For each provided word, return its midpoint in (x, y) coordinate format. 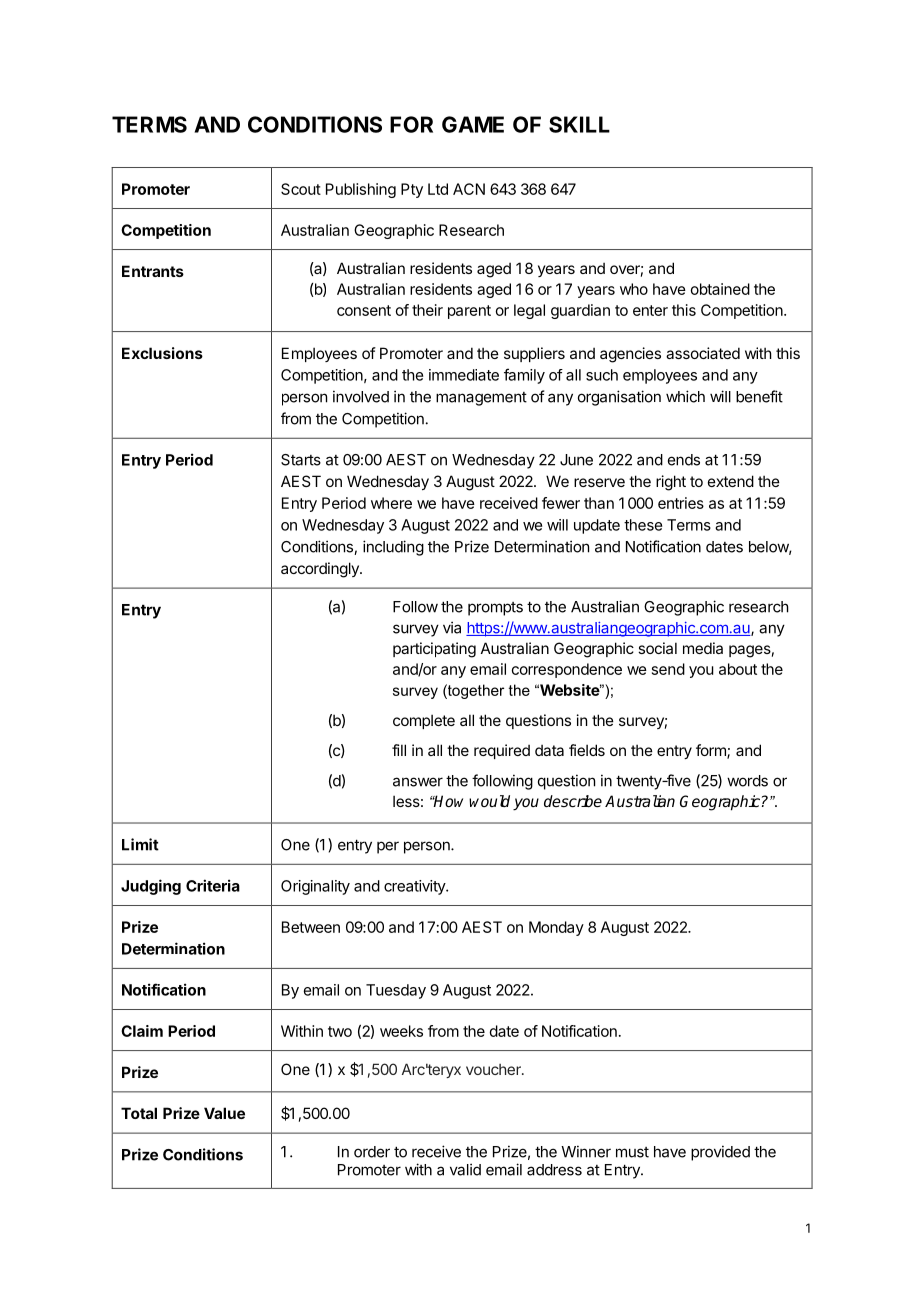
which (685, 396)
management (481, 399)
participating (434, 650)
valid (465, 1169)
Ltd (438, 189)
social (657, 648)
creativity (415, 887)
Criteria (213, 885)
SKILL (579, 124)
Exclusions (162, 353)
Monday (556, 928)
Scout (301, 189)
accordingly (321, 570)
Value (224, 1113)
